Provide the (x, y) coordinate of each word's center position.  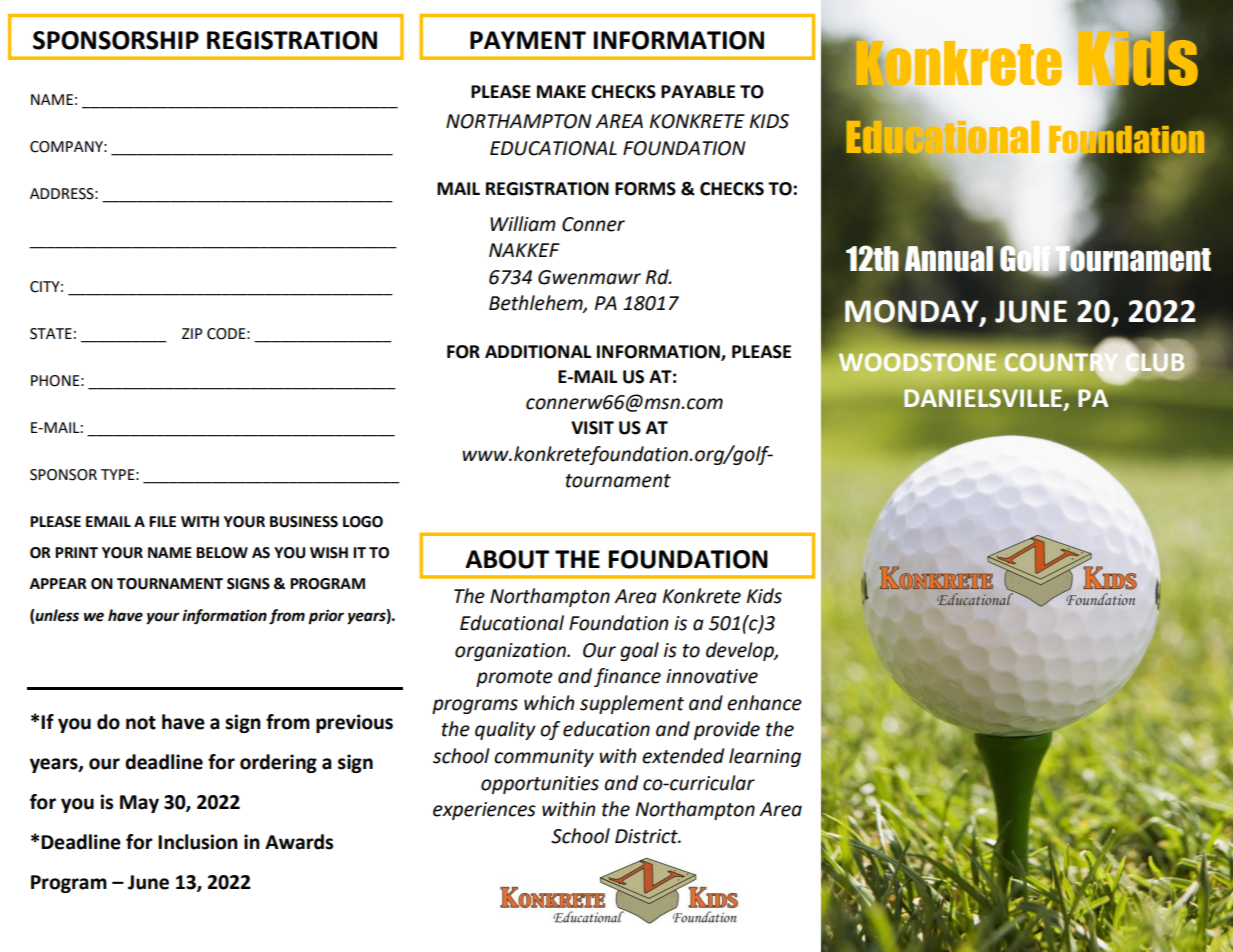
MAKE (561, 91)
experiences (484, 811)
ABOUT (507, 559)
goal (639, 651)
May (139, 804)
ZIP (192, 333)
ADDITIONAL (538, 352)
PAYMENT (528, 40)
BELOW (222, 553)
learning (765, 757)
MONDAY (913, 312)
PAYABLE (698, 91)
